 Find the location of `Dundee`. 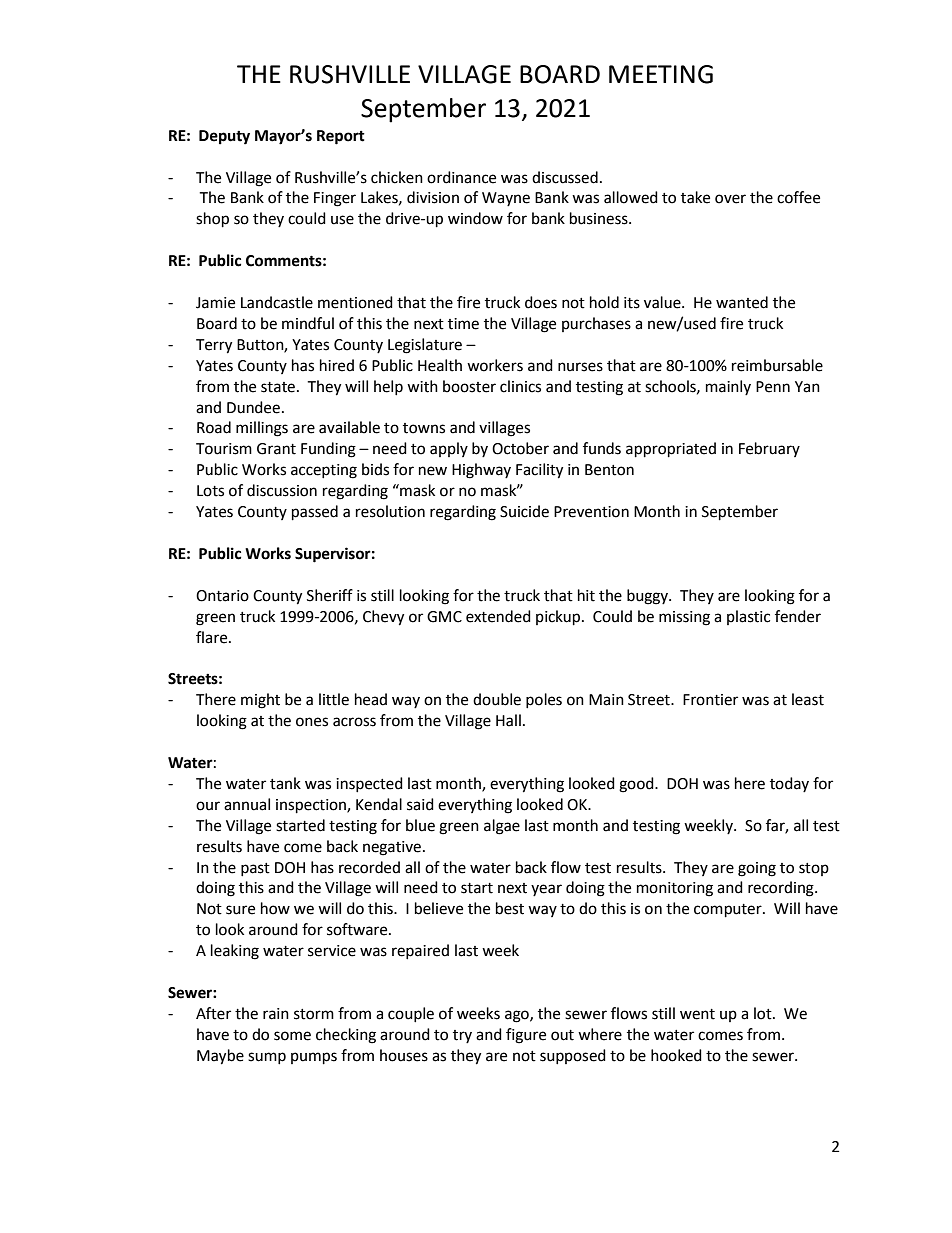

Dundee is located at coordinates (253, 407).
